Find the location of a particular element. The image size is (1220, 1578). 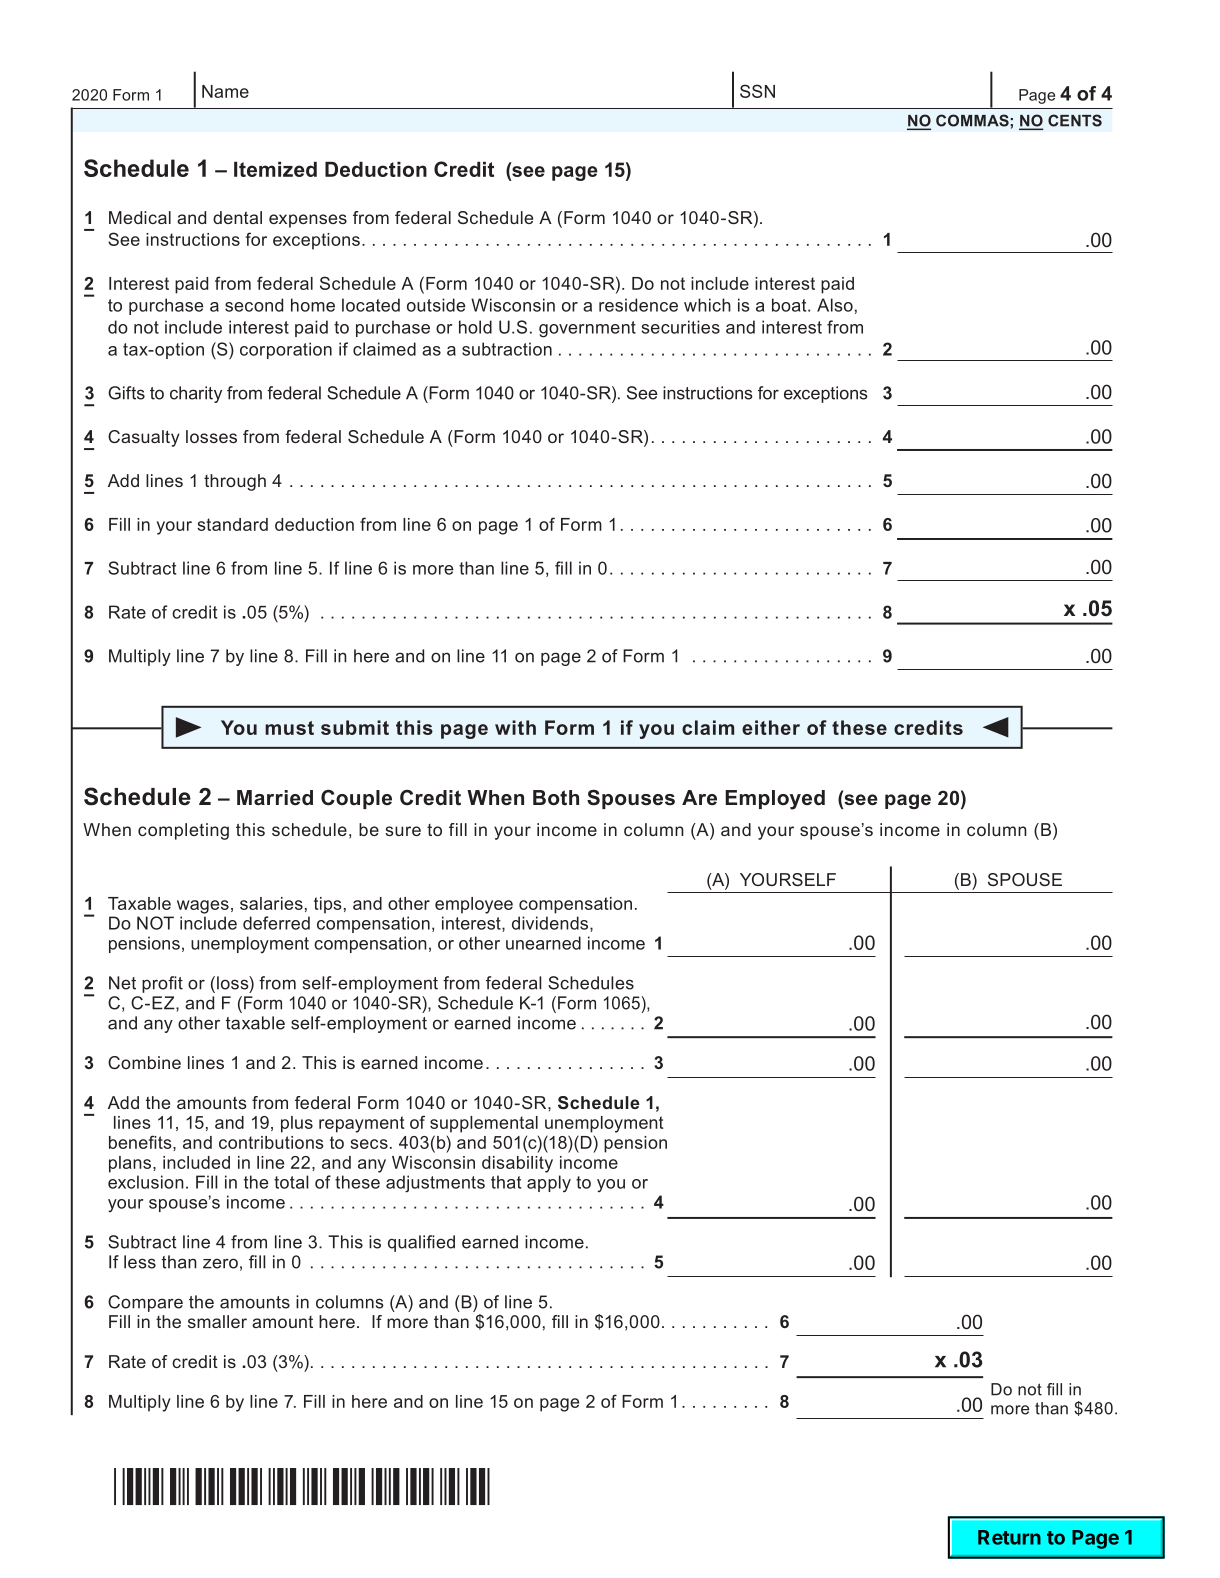

SSN is located at coordinates (757, 91).
